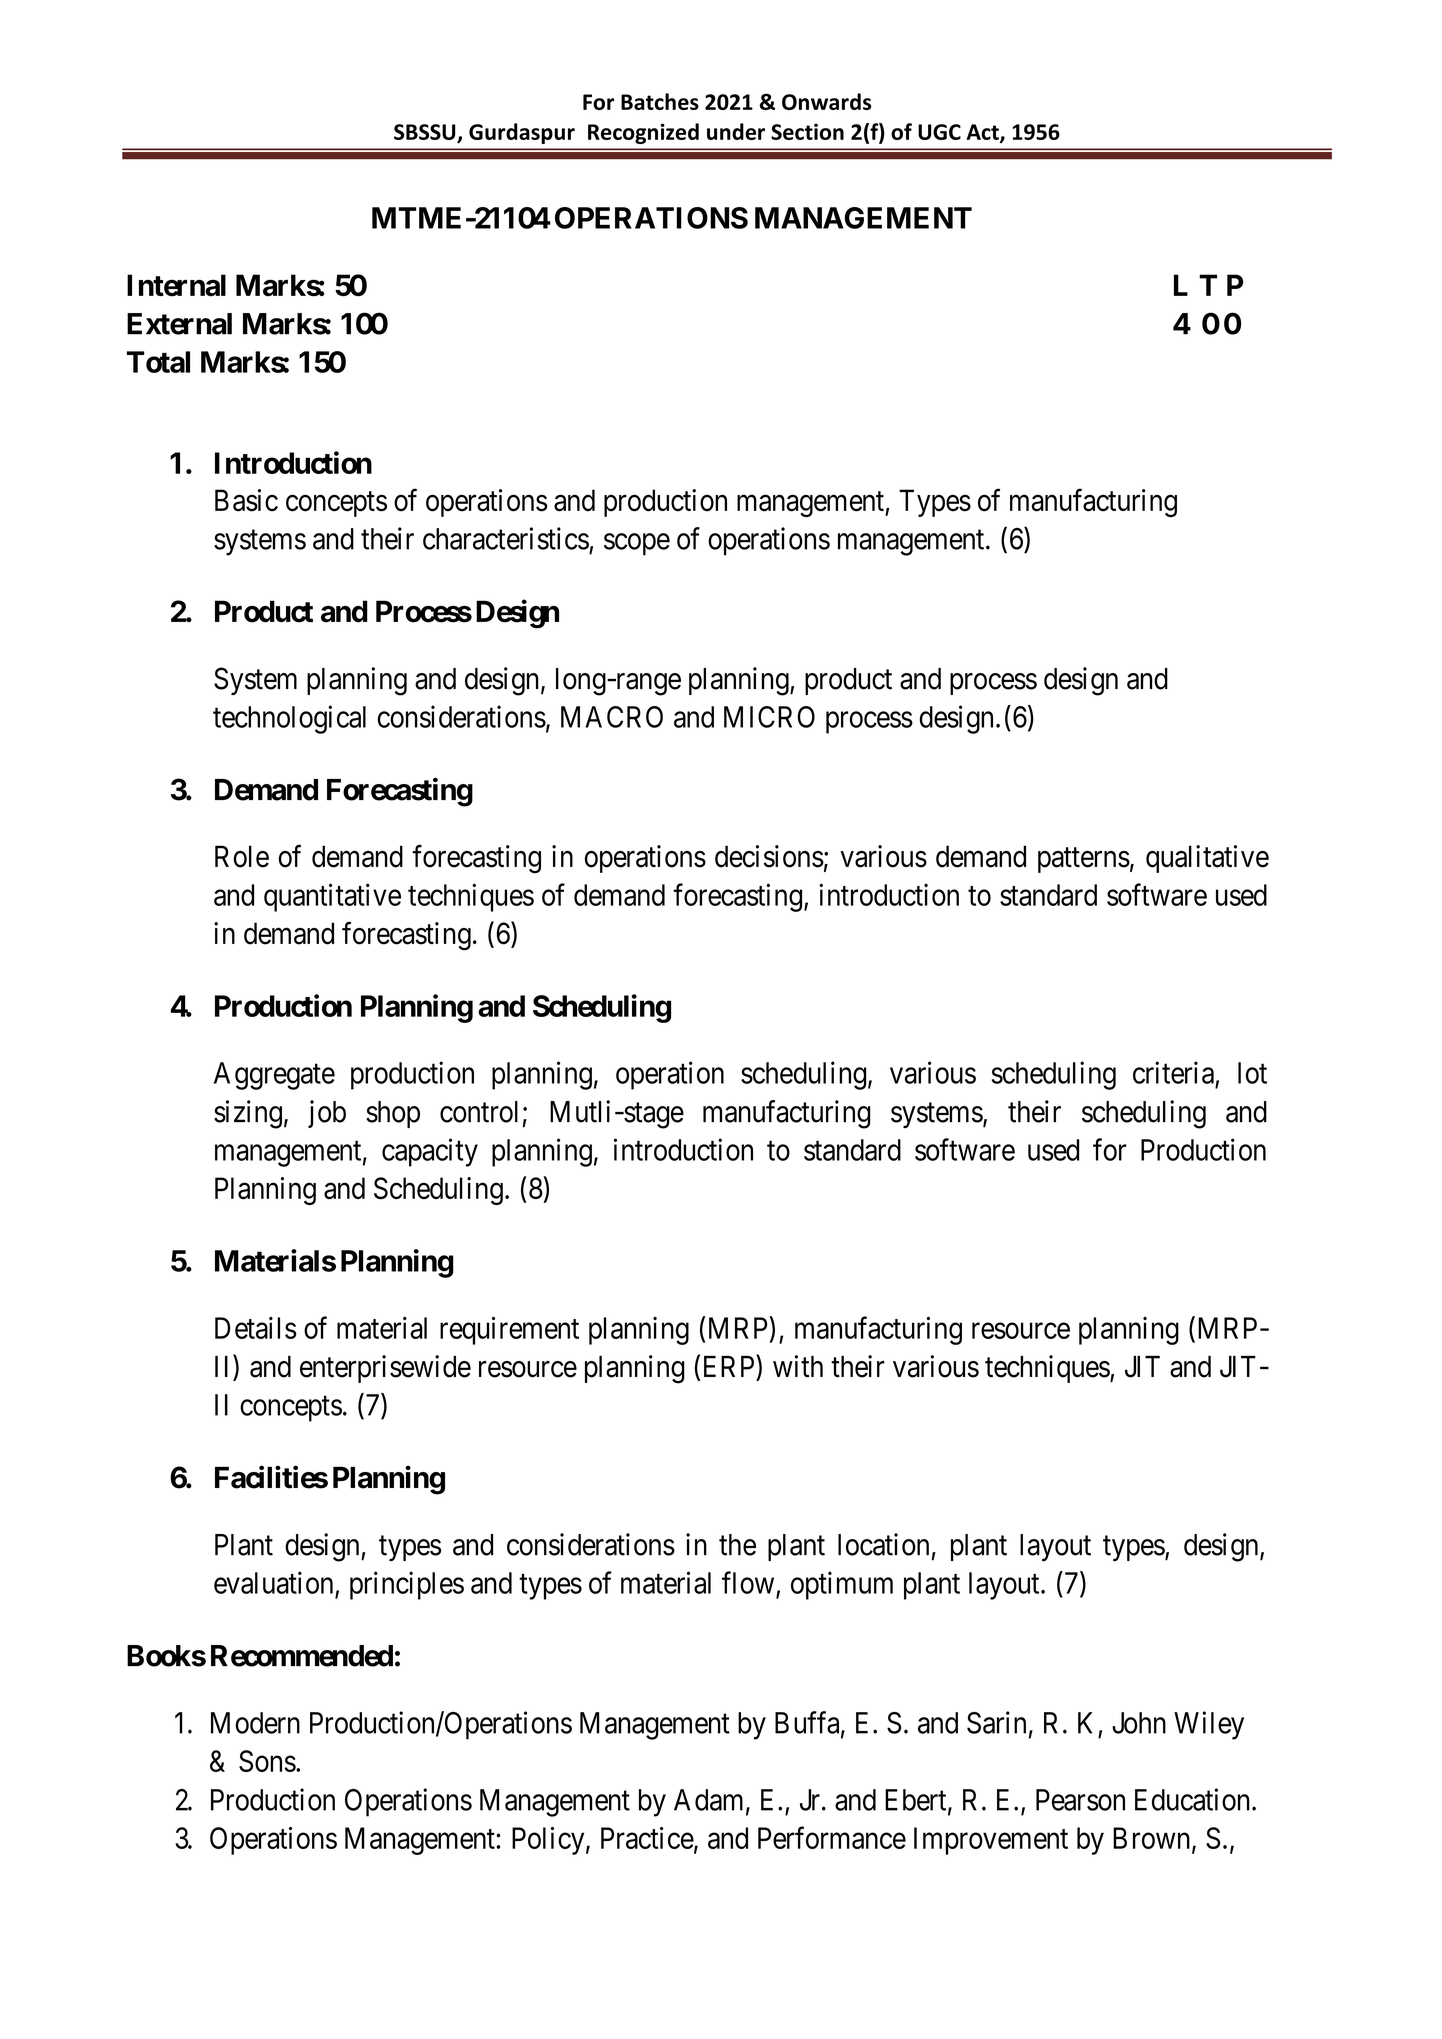 The height and width of the document is (2039, 1442). What do you see at coordinates (939, 132) in the document?
I see `UGC` at bounding box center [939, 132].
